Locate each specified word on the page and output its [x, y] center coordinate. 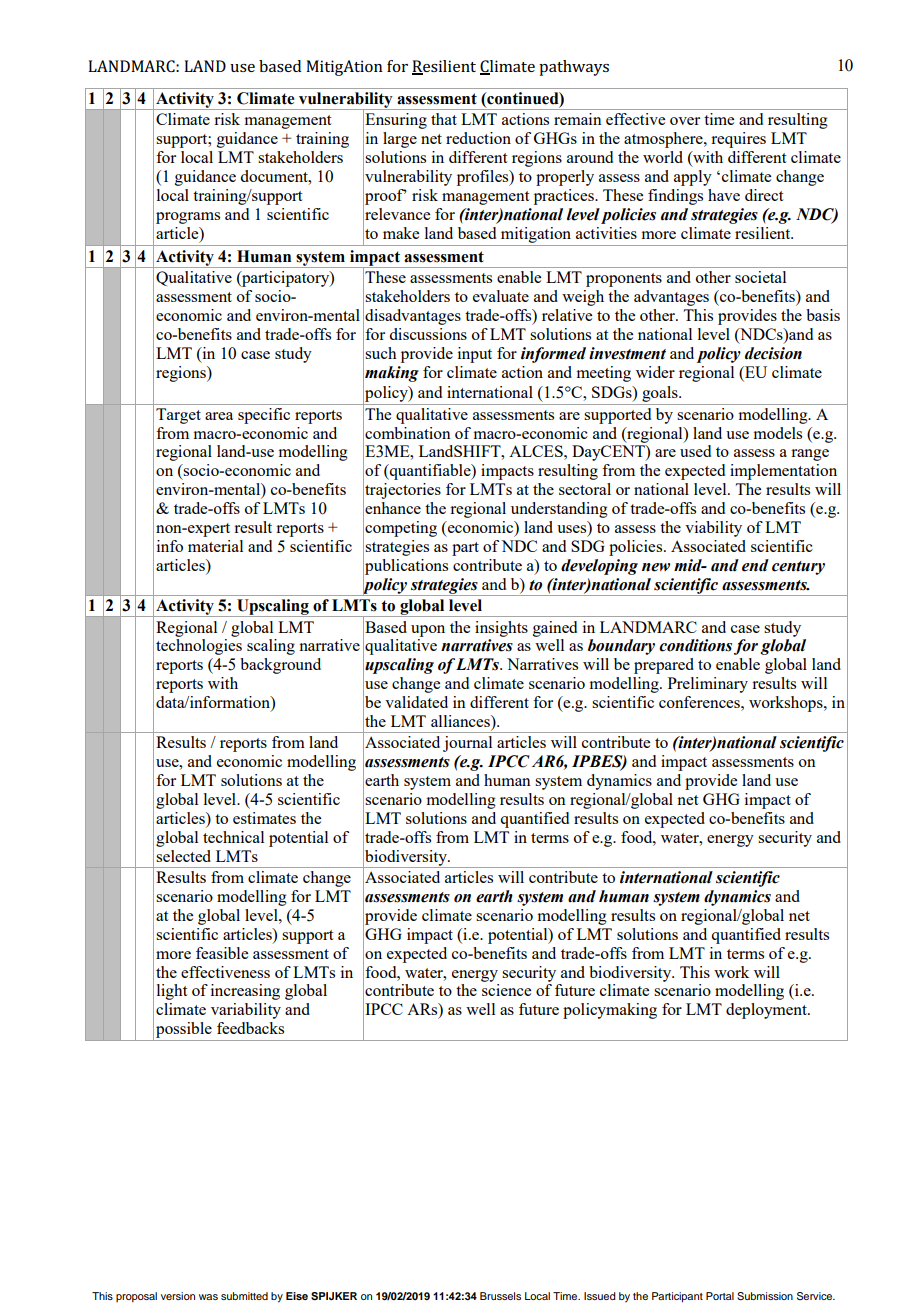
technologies [199, 647]
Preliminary [708, 685]
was [208, 1297]
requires [738, 140]
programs [188, 218]
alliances [461, 722]
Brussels [500, 1296]
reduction [478, 138]
